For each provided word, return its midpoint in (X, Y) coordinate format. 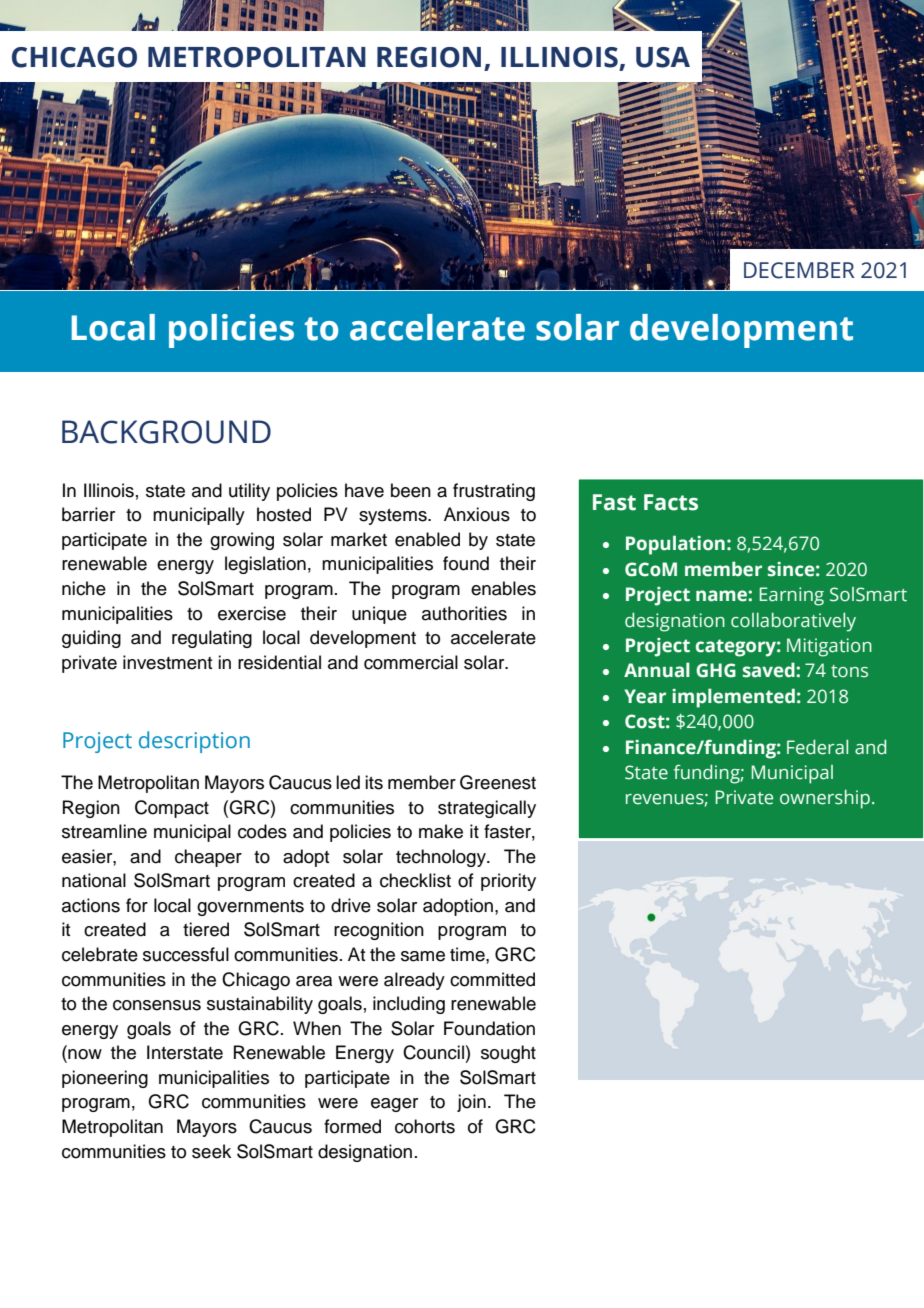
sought (508, 1054)
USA (663, 57)
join (471, 1103)
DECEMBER (799, 270)
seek (211, 1151)
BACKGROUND (166, 432)
